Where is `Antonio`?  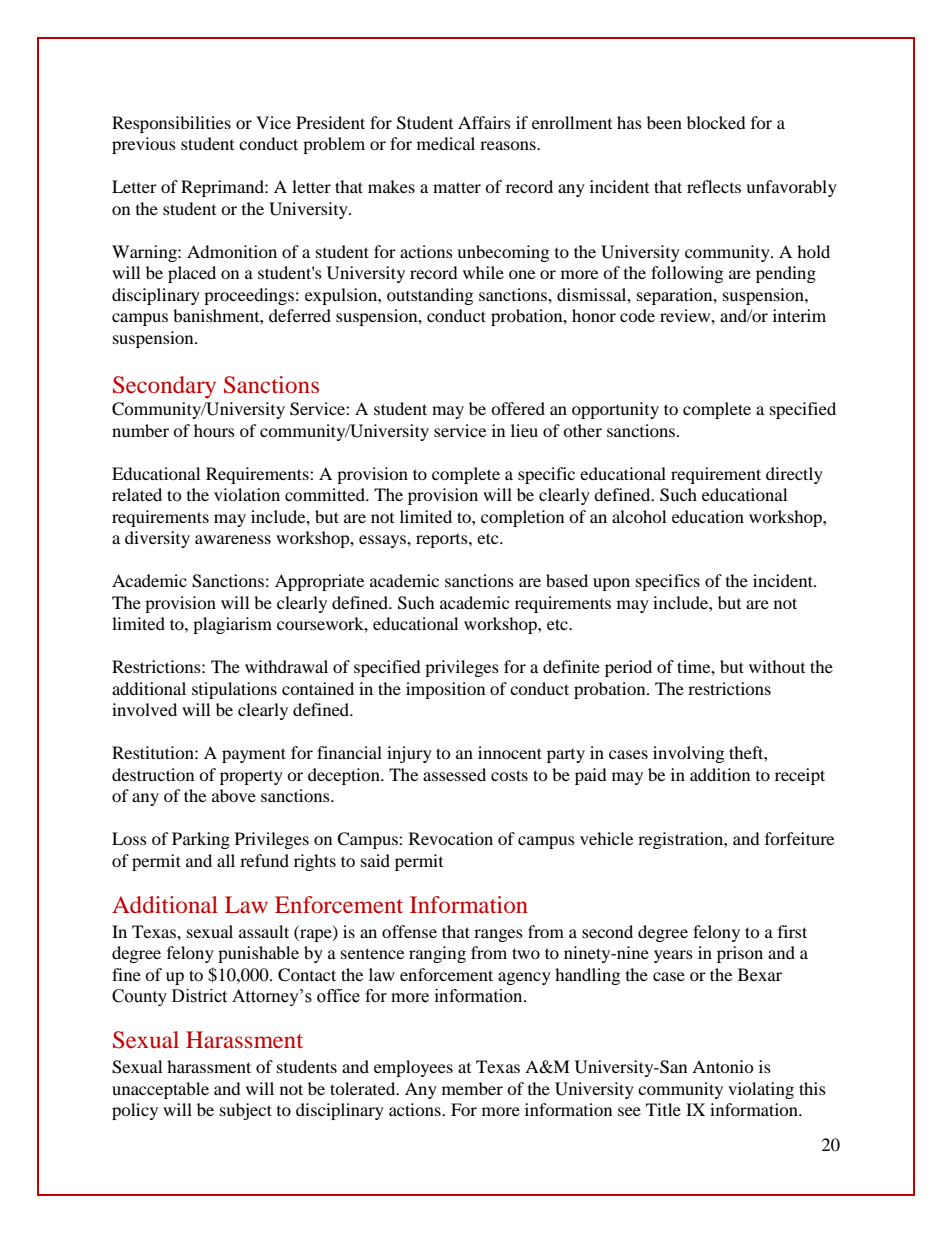 Antonio is located at coordinates (723, 1066).
